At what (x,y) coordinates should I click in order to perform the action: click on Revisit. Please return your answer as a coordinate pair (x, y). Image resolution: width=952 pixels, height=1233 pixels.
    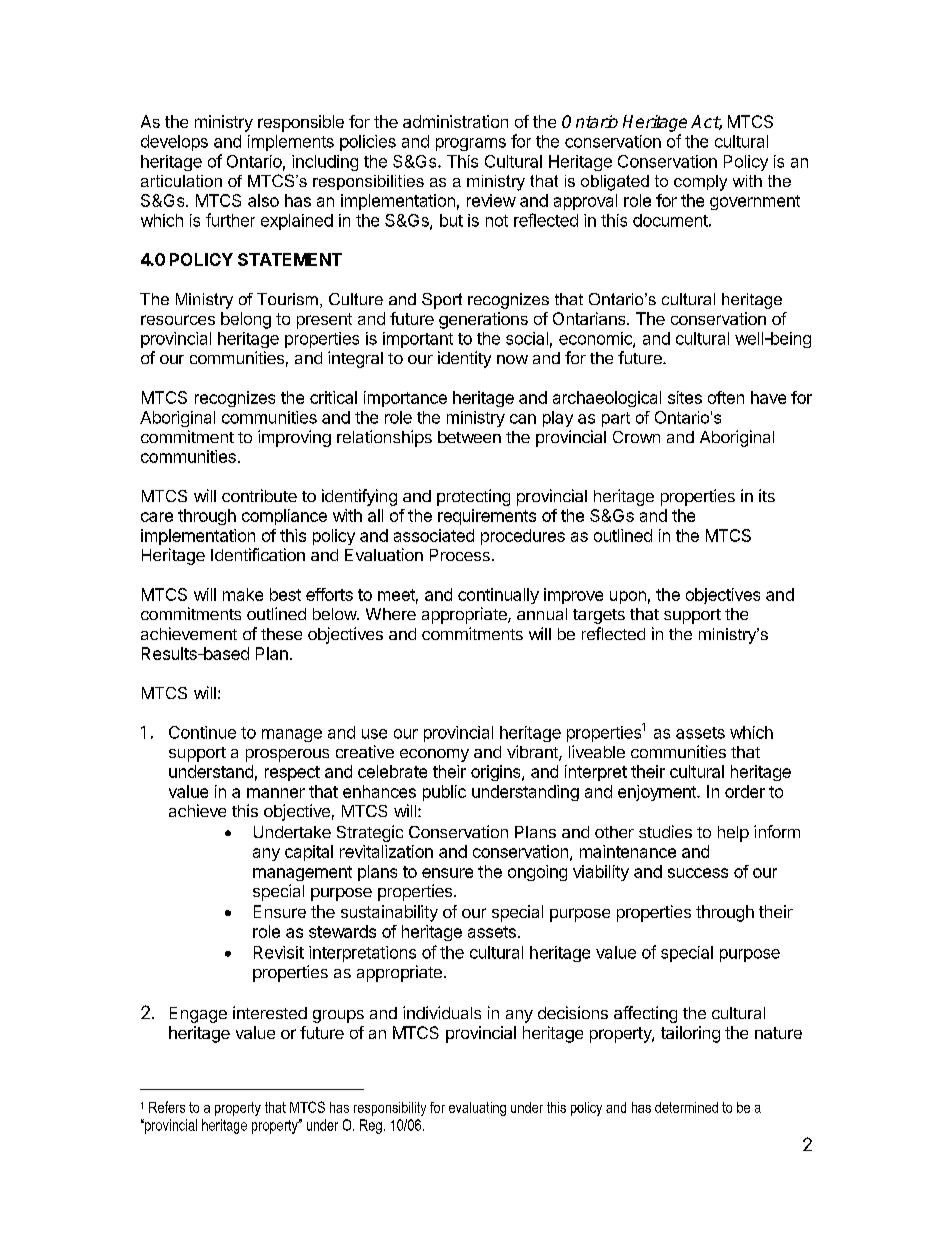
    Looking at the image, I should click on (279, 952).
